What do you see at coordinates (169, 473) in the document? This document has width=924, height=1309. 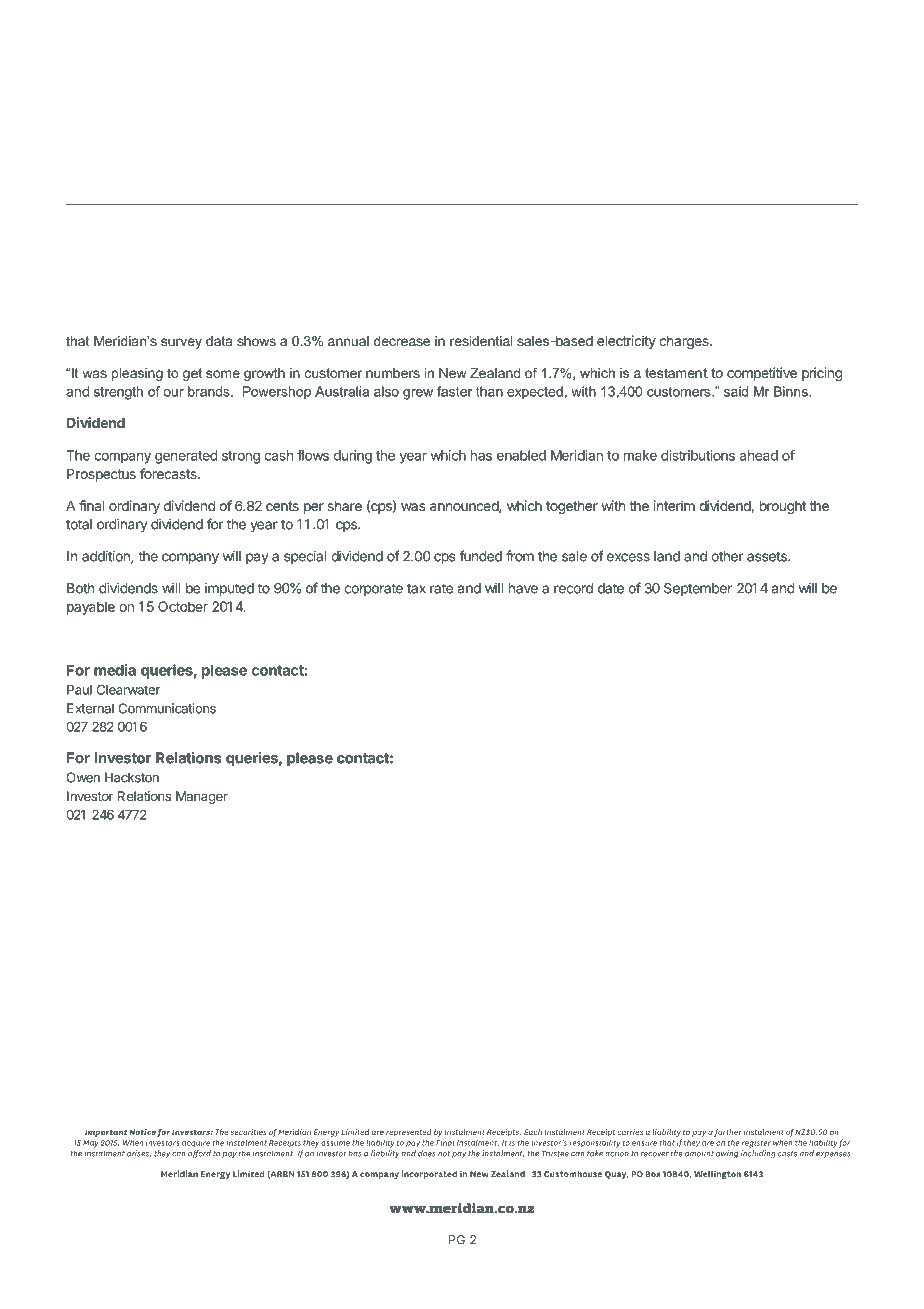 I see `forecasts` at bounding box center [169, 473].
